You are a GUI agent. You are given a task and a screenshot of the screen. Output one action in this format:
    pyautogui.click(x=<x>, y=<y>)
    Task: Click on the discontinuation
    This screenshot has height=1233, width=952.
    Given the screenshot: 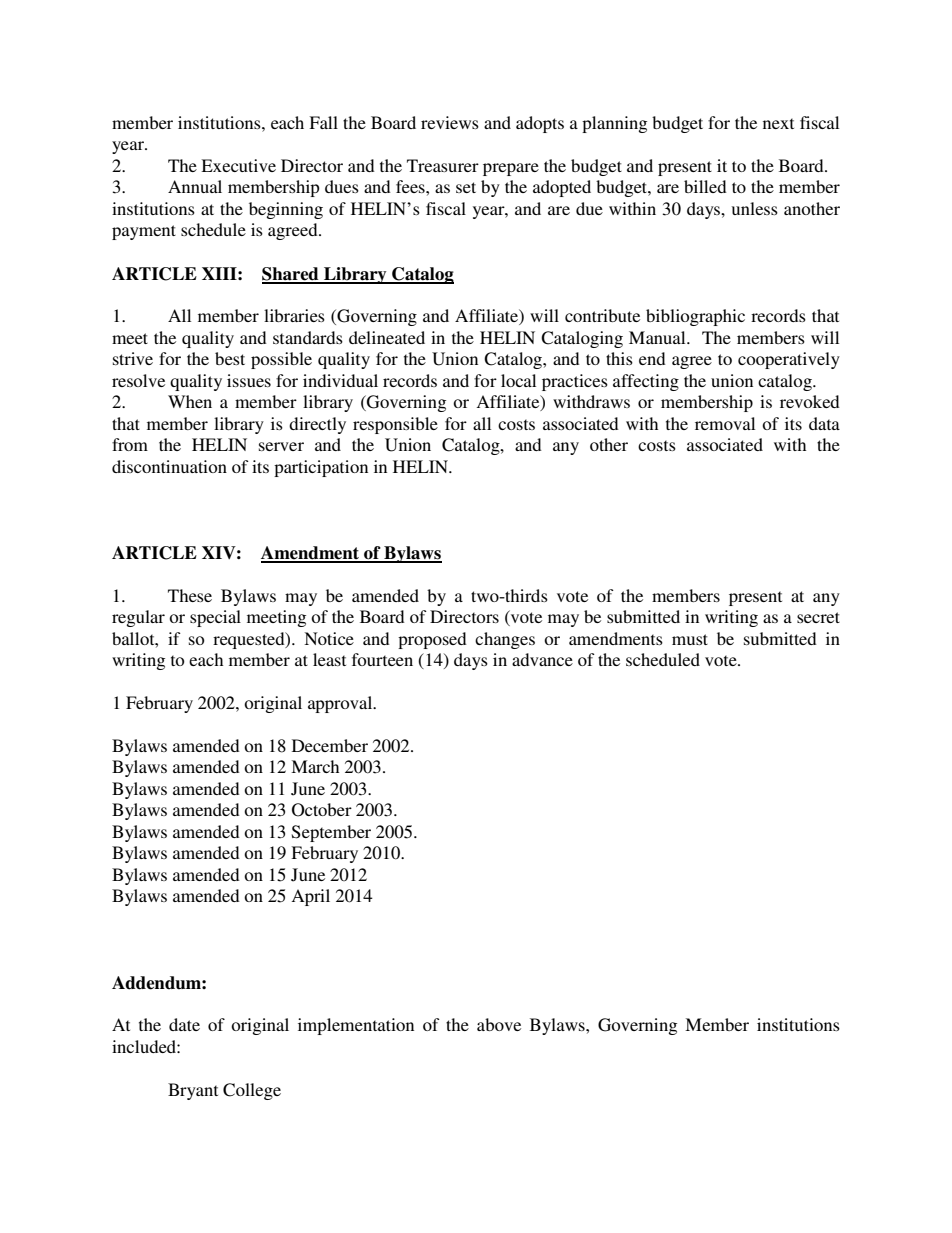 What is the action you would take?
    pyautogui.click(x=169, y=466)
